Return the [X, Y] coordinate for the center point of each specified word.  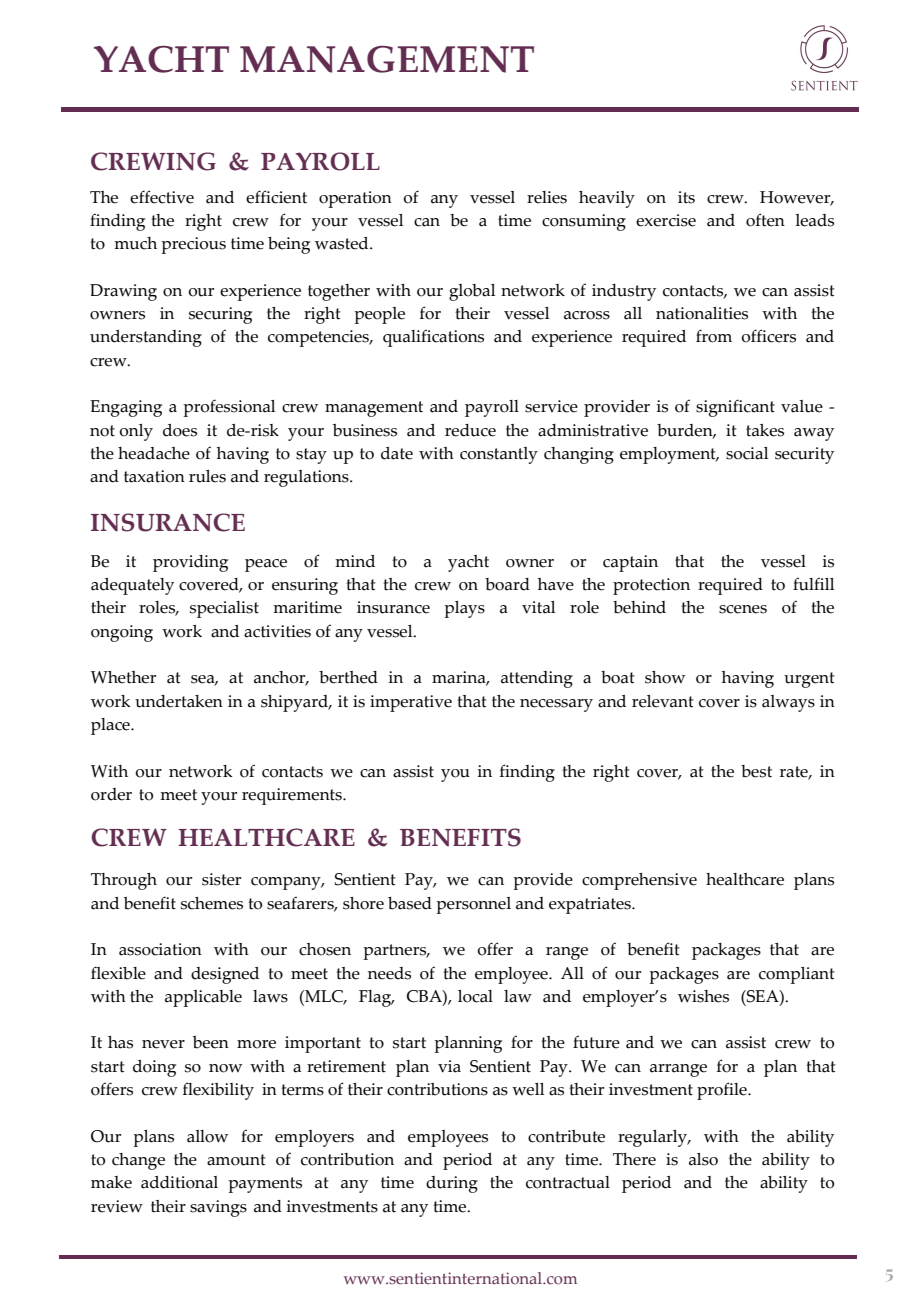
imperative [411, 703]
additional [179, 1182]
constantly [499, 455]
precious [193, 245]
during [452, 1184]
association [160, 949]
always [788, 703]
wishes [703, 996]
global [472, 292]
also [703, 1159]
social [747, 453]
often [765, 220]
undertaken [179, 701]
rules [207, 476]
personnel [473, 905]
